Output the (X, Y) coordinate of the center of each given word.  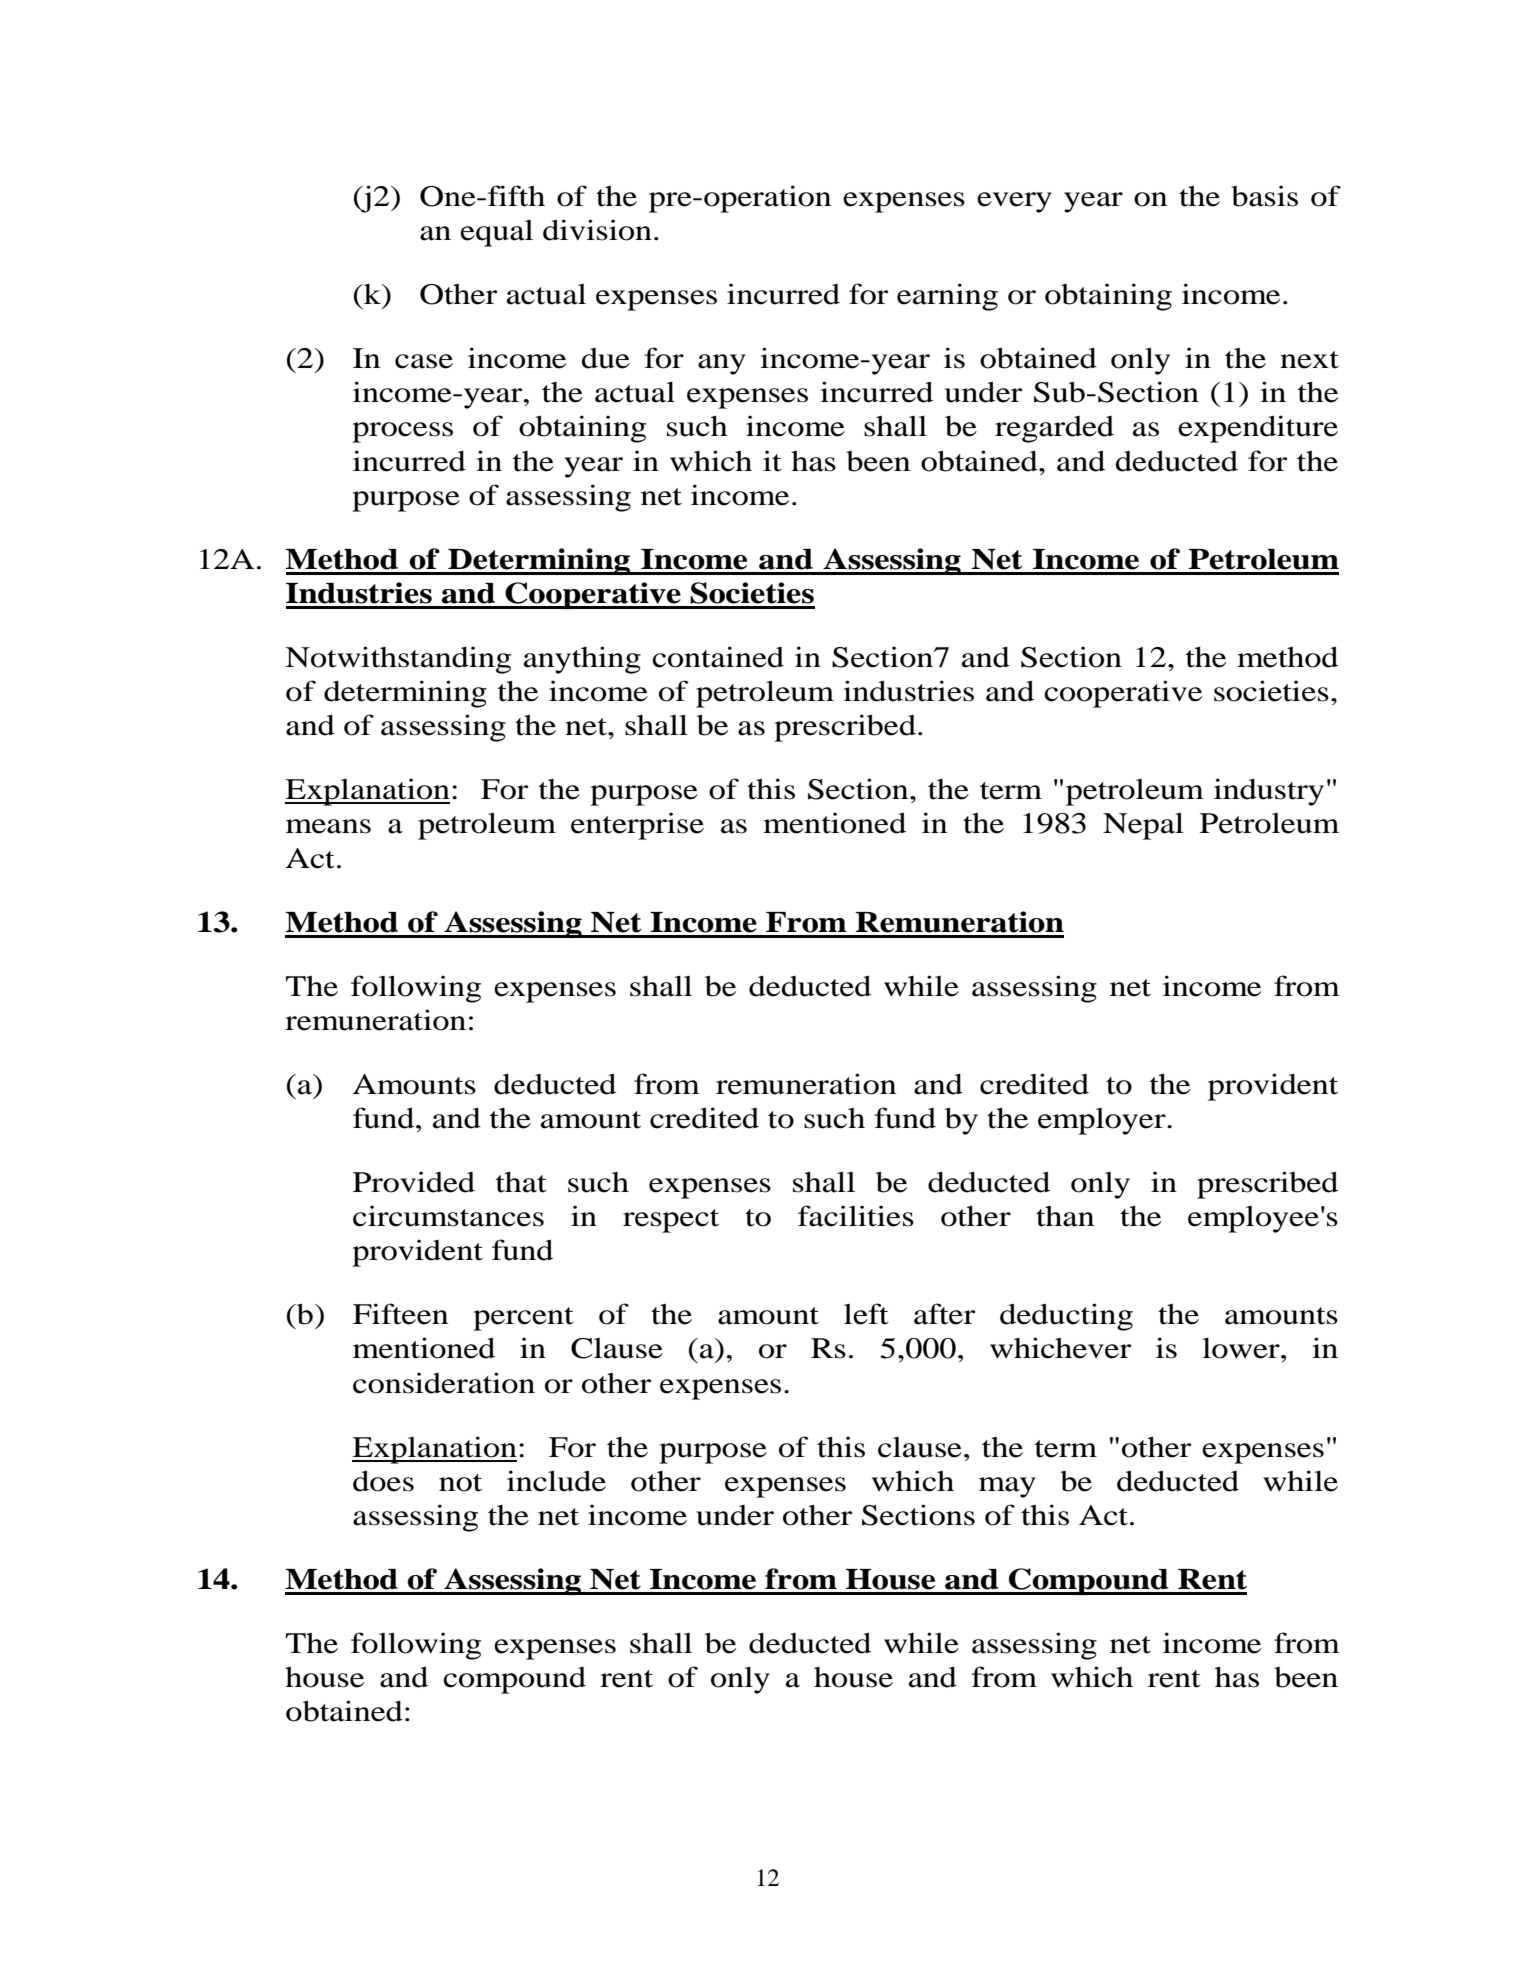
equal (496, 233)
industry (1269, 792)
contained (718, 657)
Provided (414, 1182)
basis (1264, 196)
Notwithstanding (398, 660)
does (383, 1481)
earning (947, 297)
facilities (856, 1216)
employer (1103, 1121)
